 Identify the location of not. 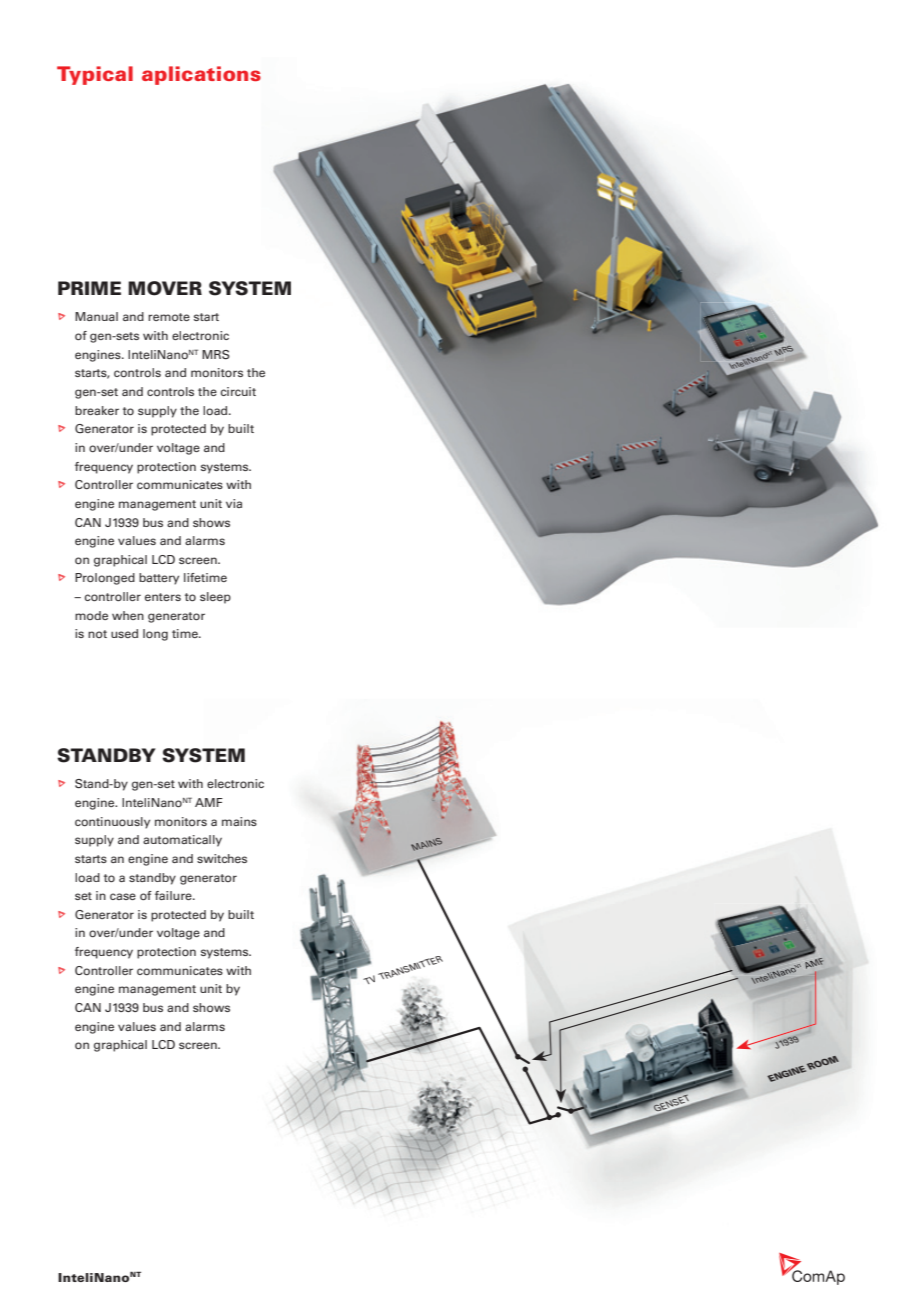
(97, 634).
